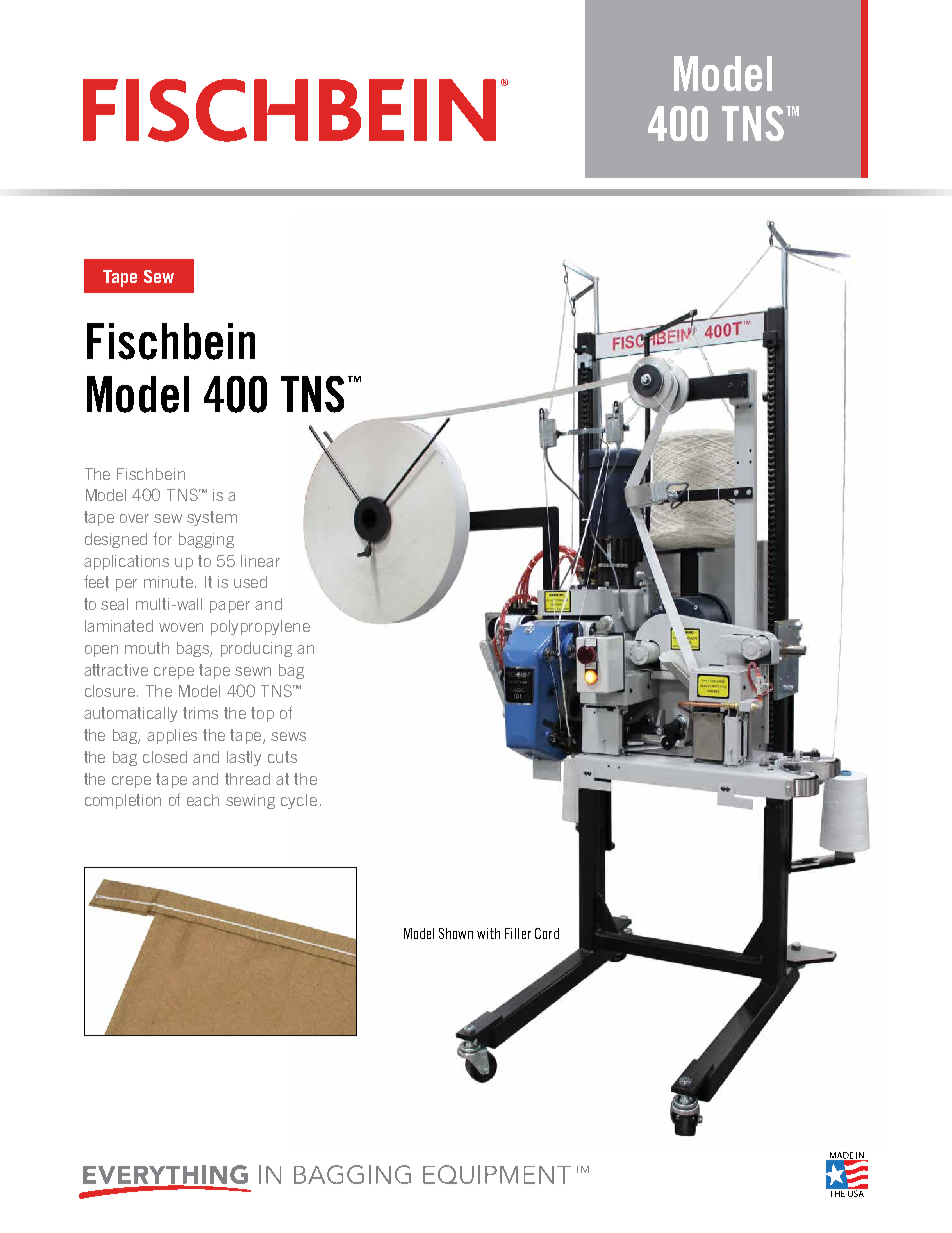  Describe the element at coordinates (162, 538) in the screenshot. I see `for` at that location.
